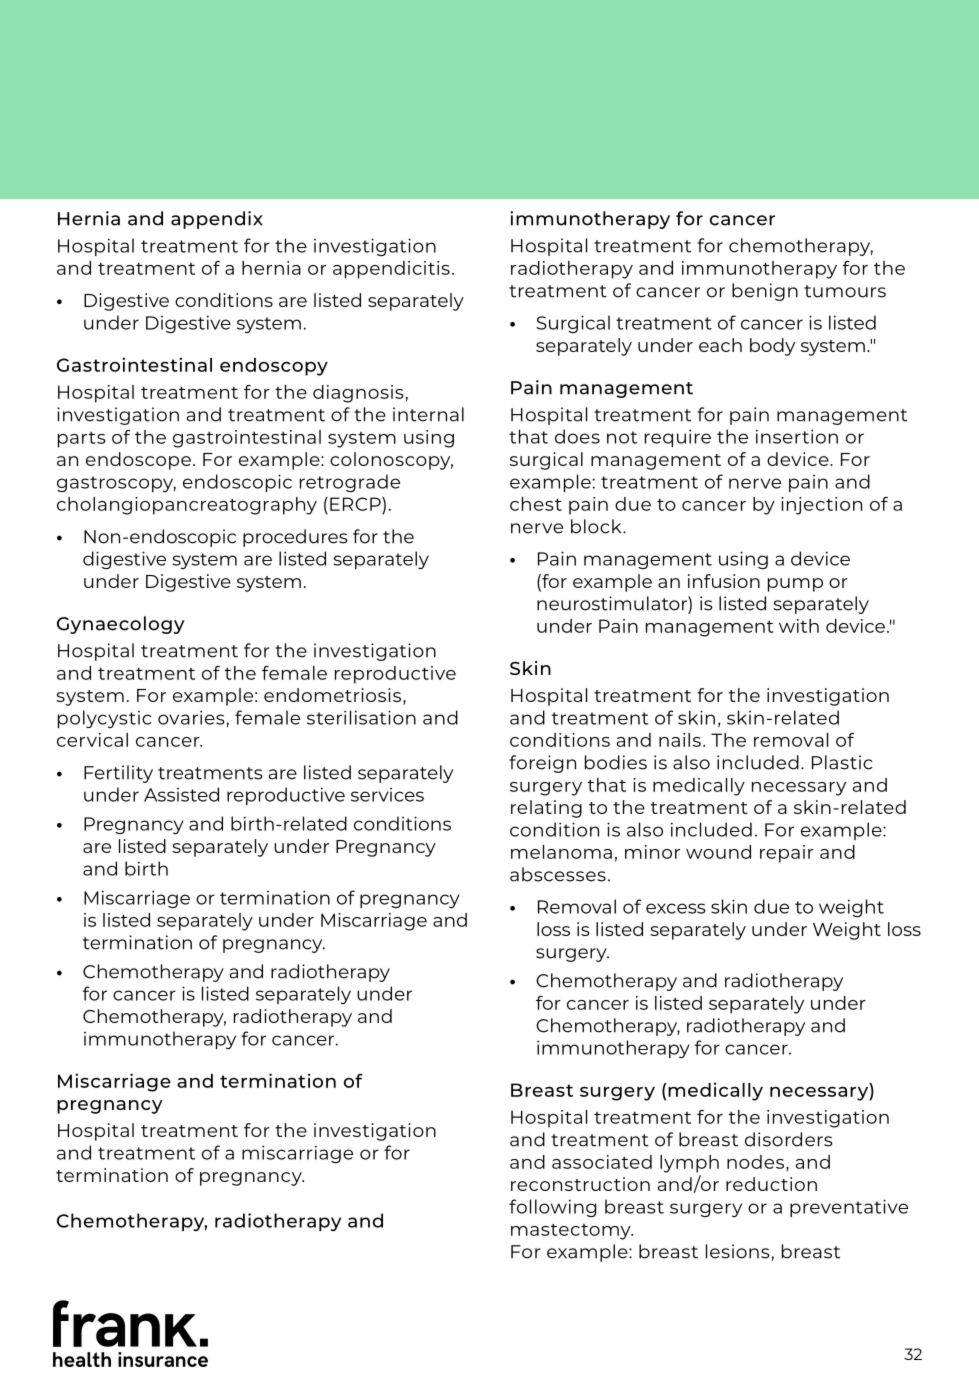 The height and width of the screenshot is (1389, 979). I want to click on foreign, so click(542, 764).
